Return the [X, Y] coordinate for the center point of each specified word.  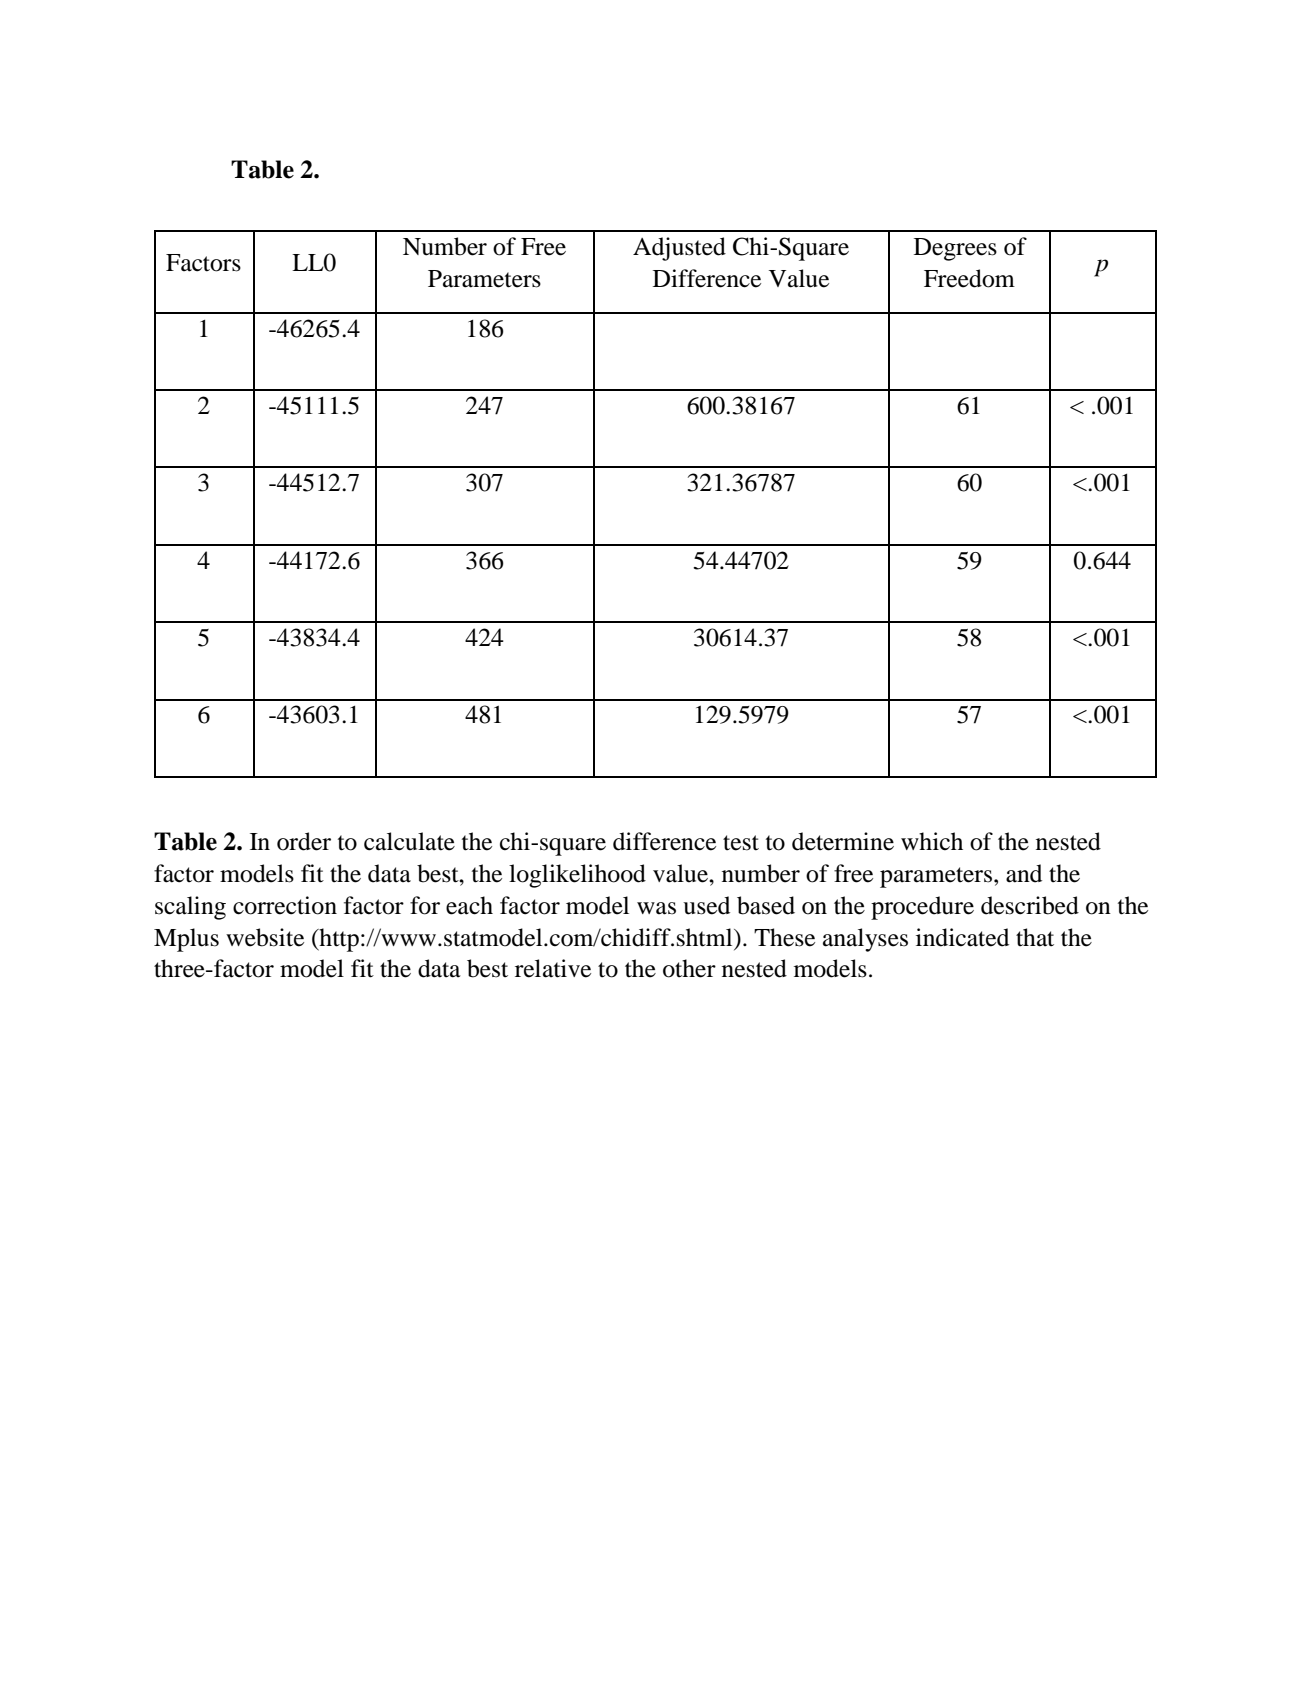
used [706, 905]
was [656, 908]
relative [553, 968]
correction [285, 905]
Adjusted [679, 249]
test [741, 843]
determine [843, 841]
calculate [409, 841]
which [932, 841]
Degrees [955, 249]
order [304, 841]
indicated [962, 937]
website [265, 937]
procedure [922, 908]
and [1024, 873]
